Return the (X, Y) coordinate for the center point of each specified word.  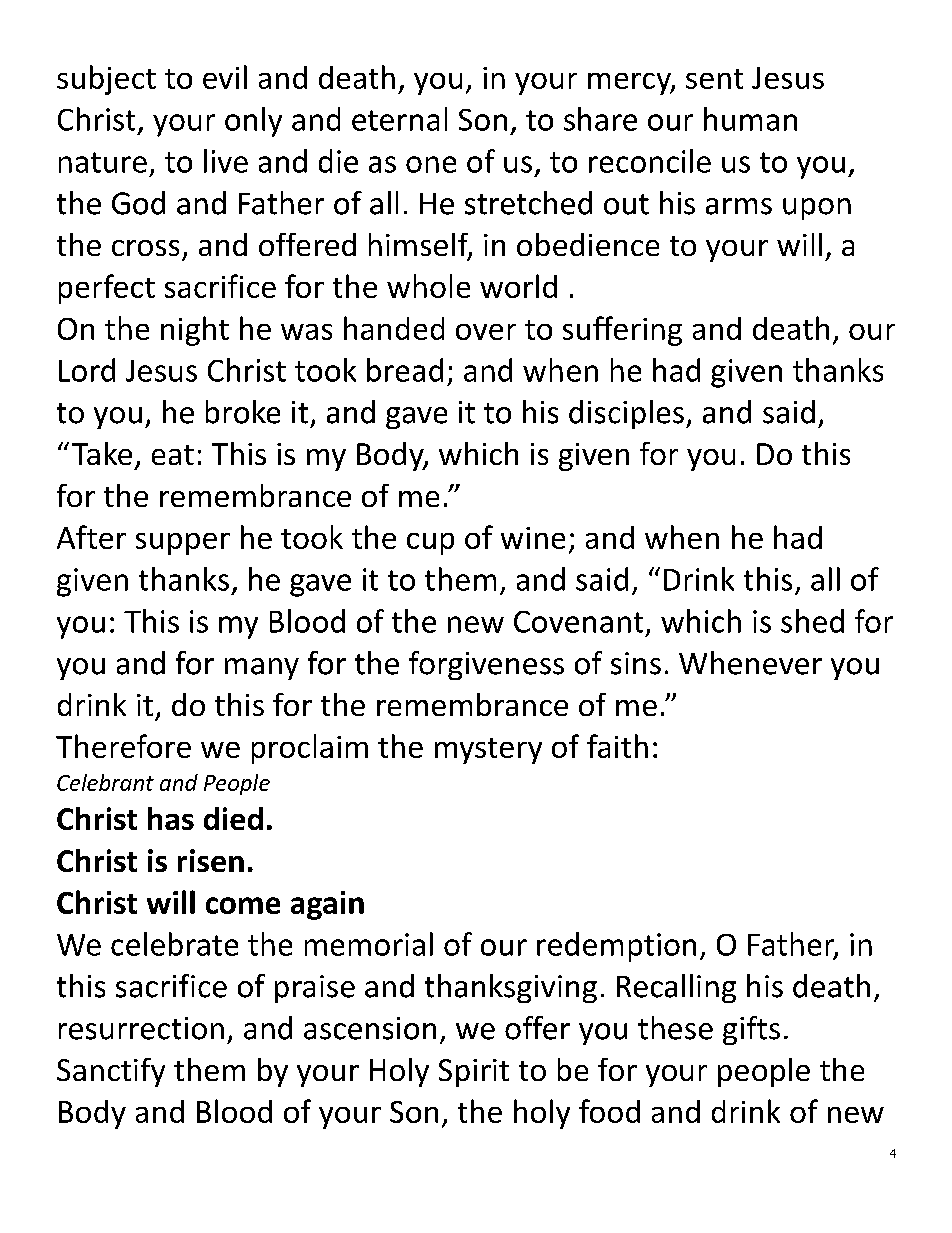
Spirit (474, 1073)
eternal (399, 119)
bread (405, 370)
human (750, 119)
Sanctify (111, 1072)
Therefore (123, 746)
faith (617, 746)
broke (243, 412)
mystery (488, 751)
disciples (626, 414)
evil (225, 77)
